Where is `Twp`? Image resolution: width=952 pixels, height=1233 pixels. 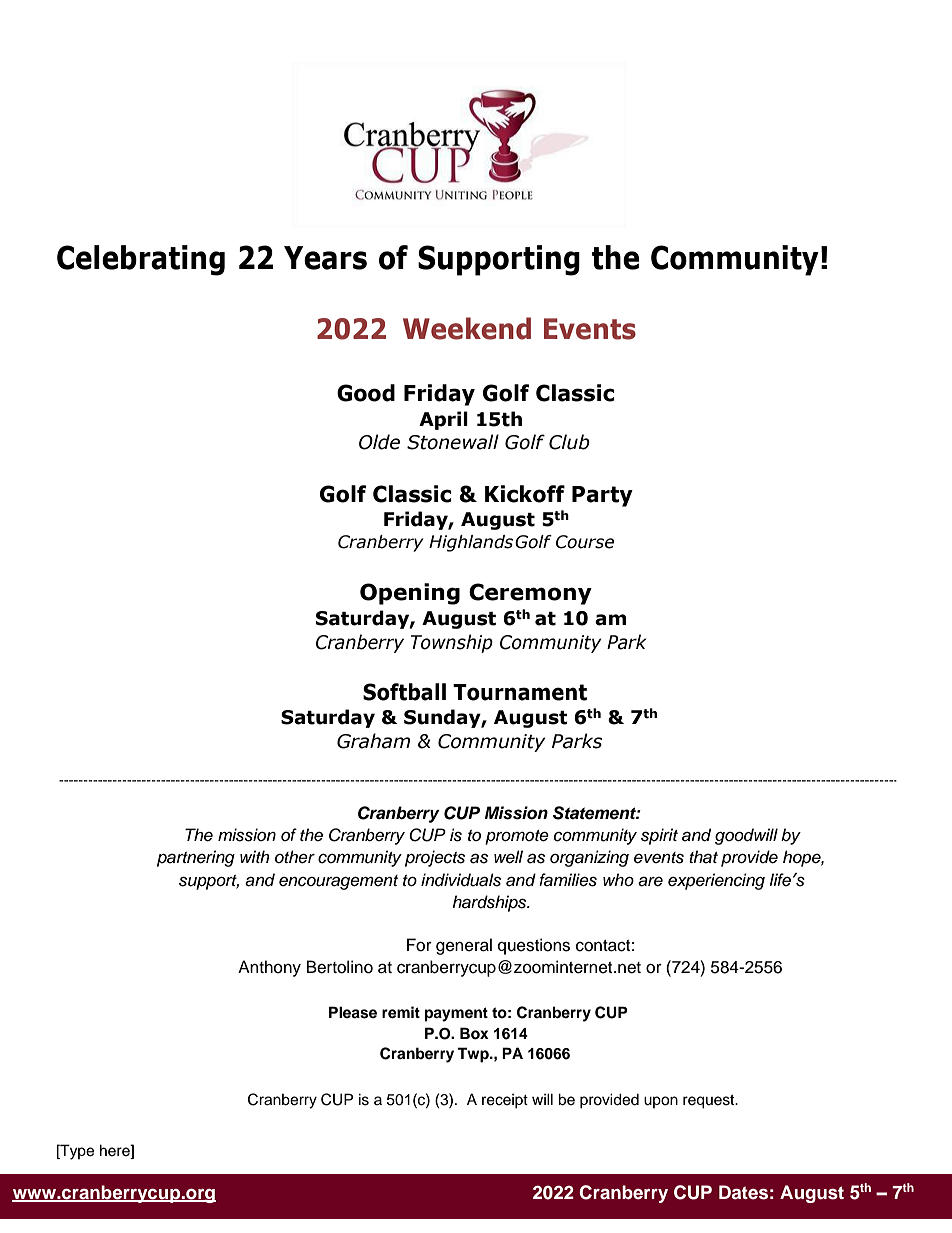 Twp is located at coordinates (474, 1055).
